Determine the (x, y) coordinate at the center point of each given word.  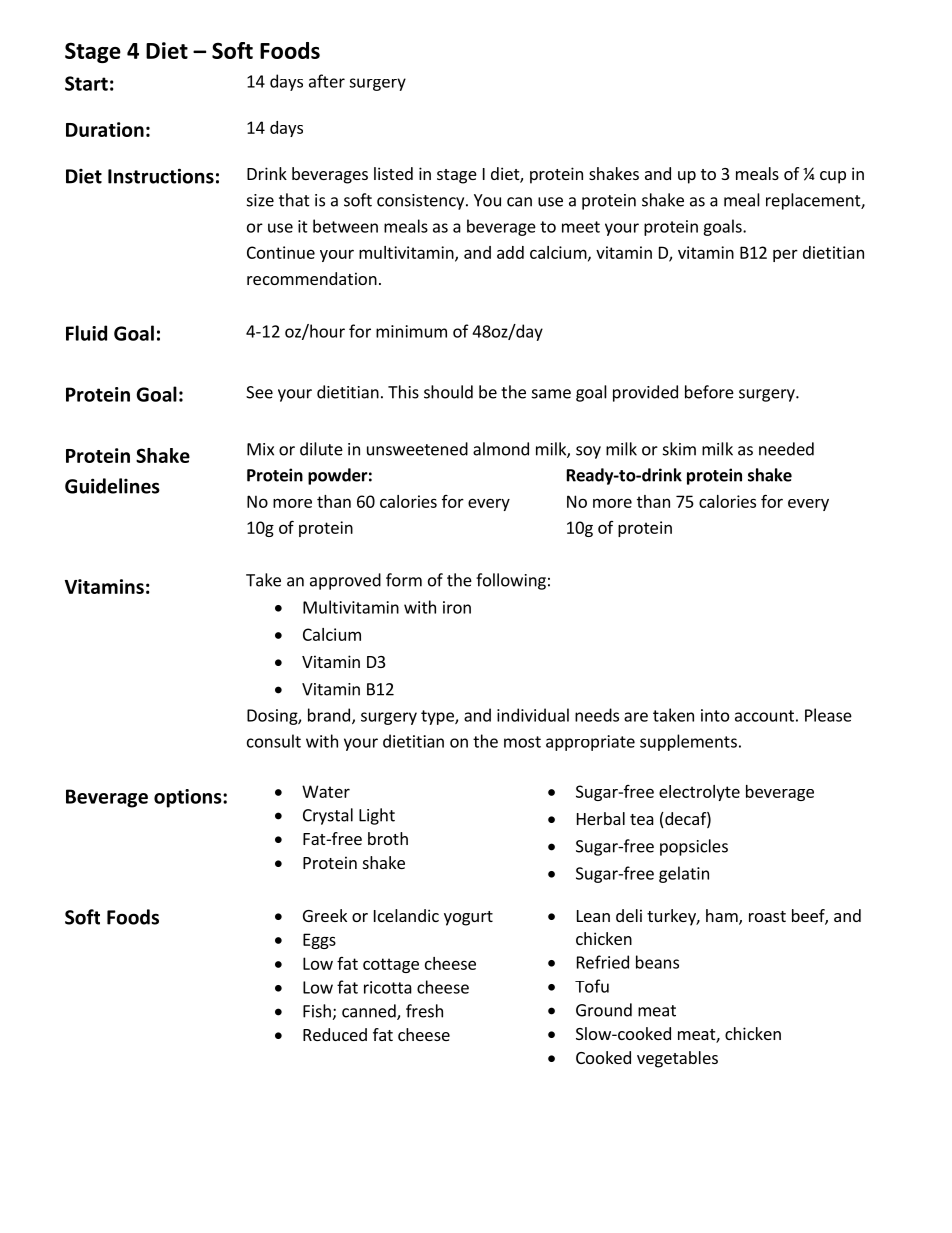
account (764, 716)
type (438, 717)
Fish (317, 1011)
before (709, 392)
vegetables (677, 1059)
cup (833, 177)
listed (393, 173)
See (259, 392)
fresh (424, 1011)
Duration (105, 129)
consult (274, 741)
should (448, 392)
